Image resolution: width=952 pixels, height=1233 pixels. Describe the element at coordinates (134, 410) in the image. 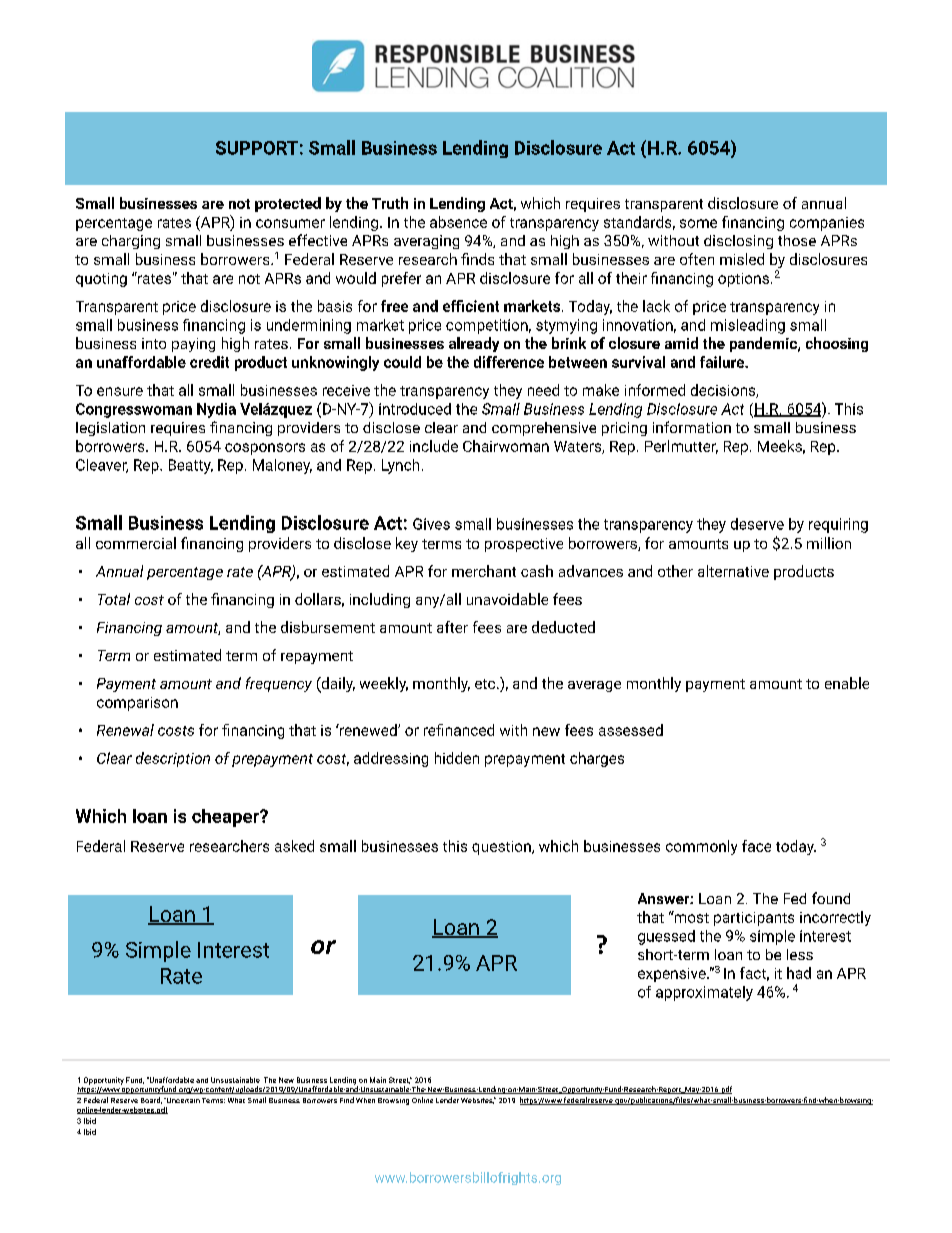

I see `Congresswoman` at that location.
